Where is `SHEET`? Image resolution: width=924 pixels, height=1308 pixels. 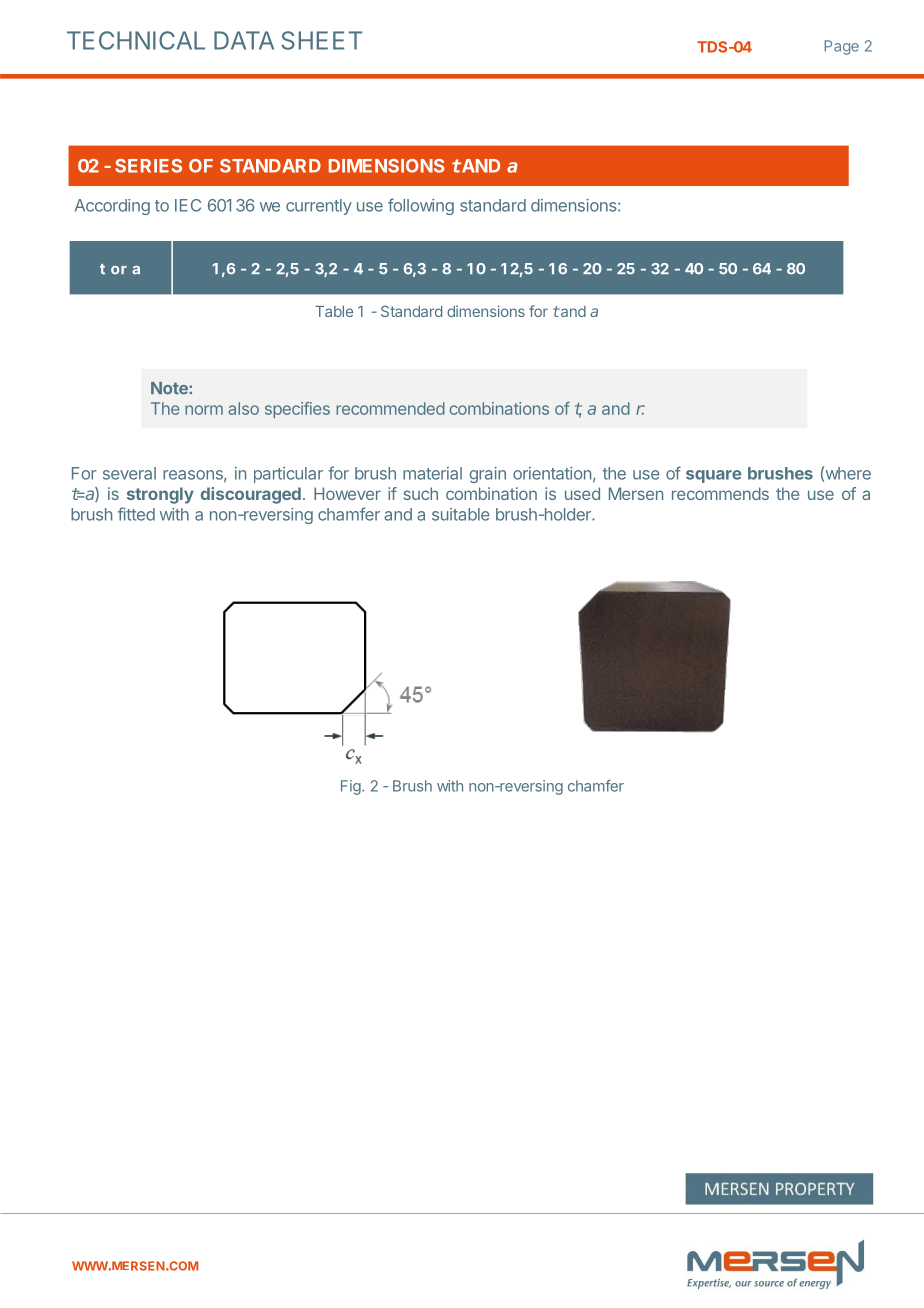 SHEET is located at coordinates (321, 40).
